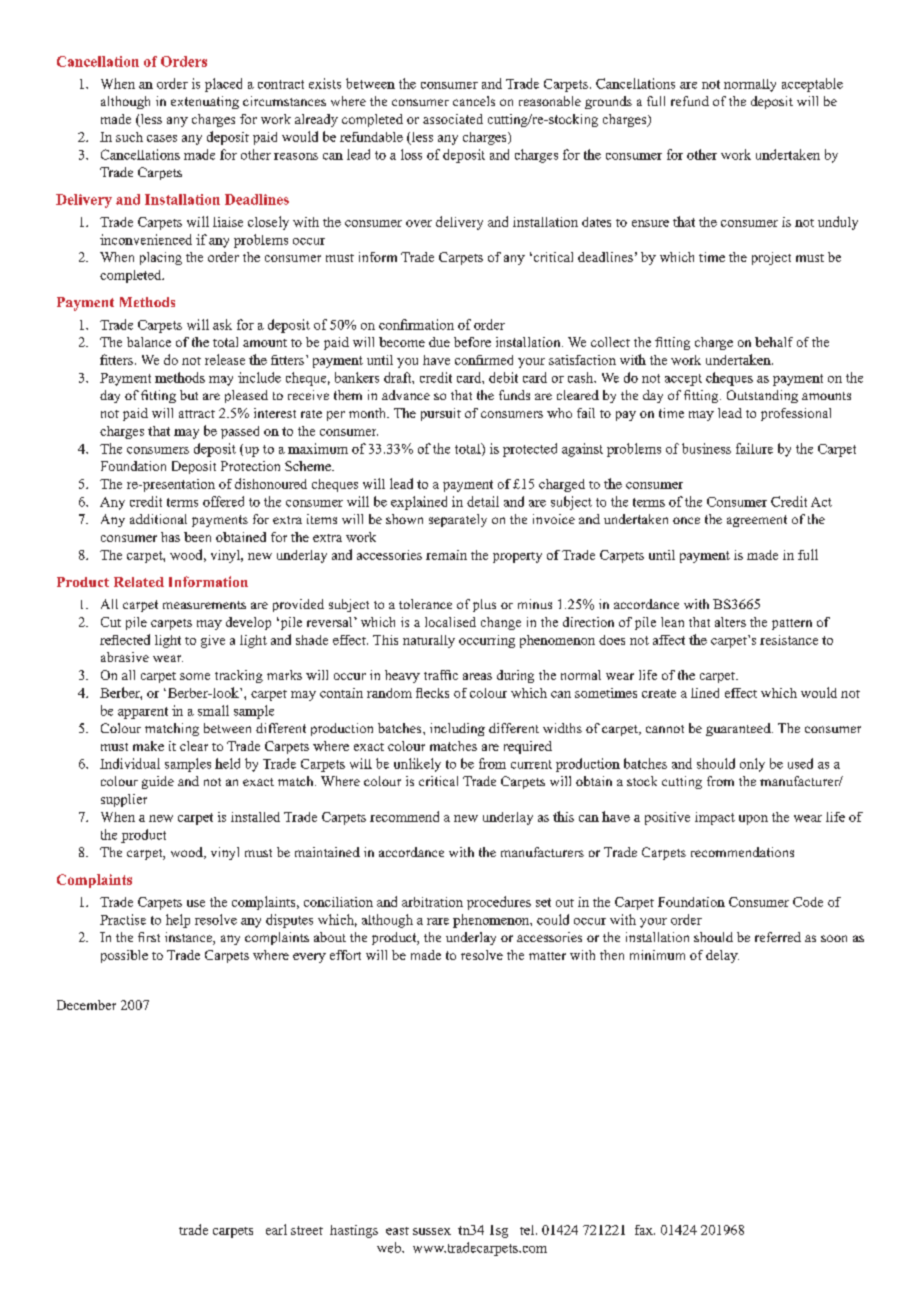 Image resolution: width=924 pixels, height=1308 pixels. I want to click on but, so click(189, 395).
